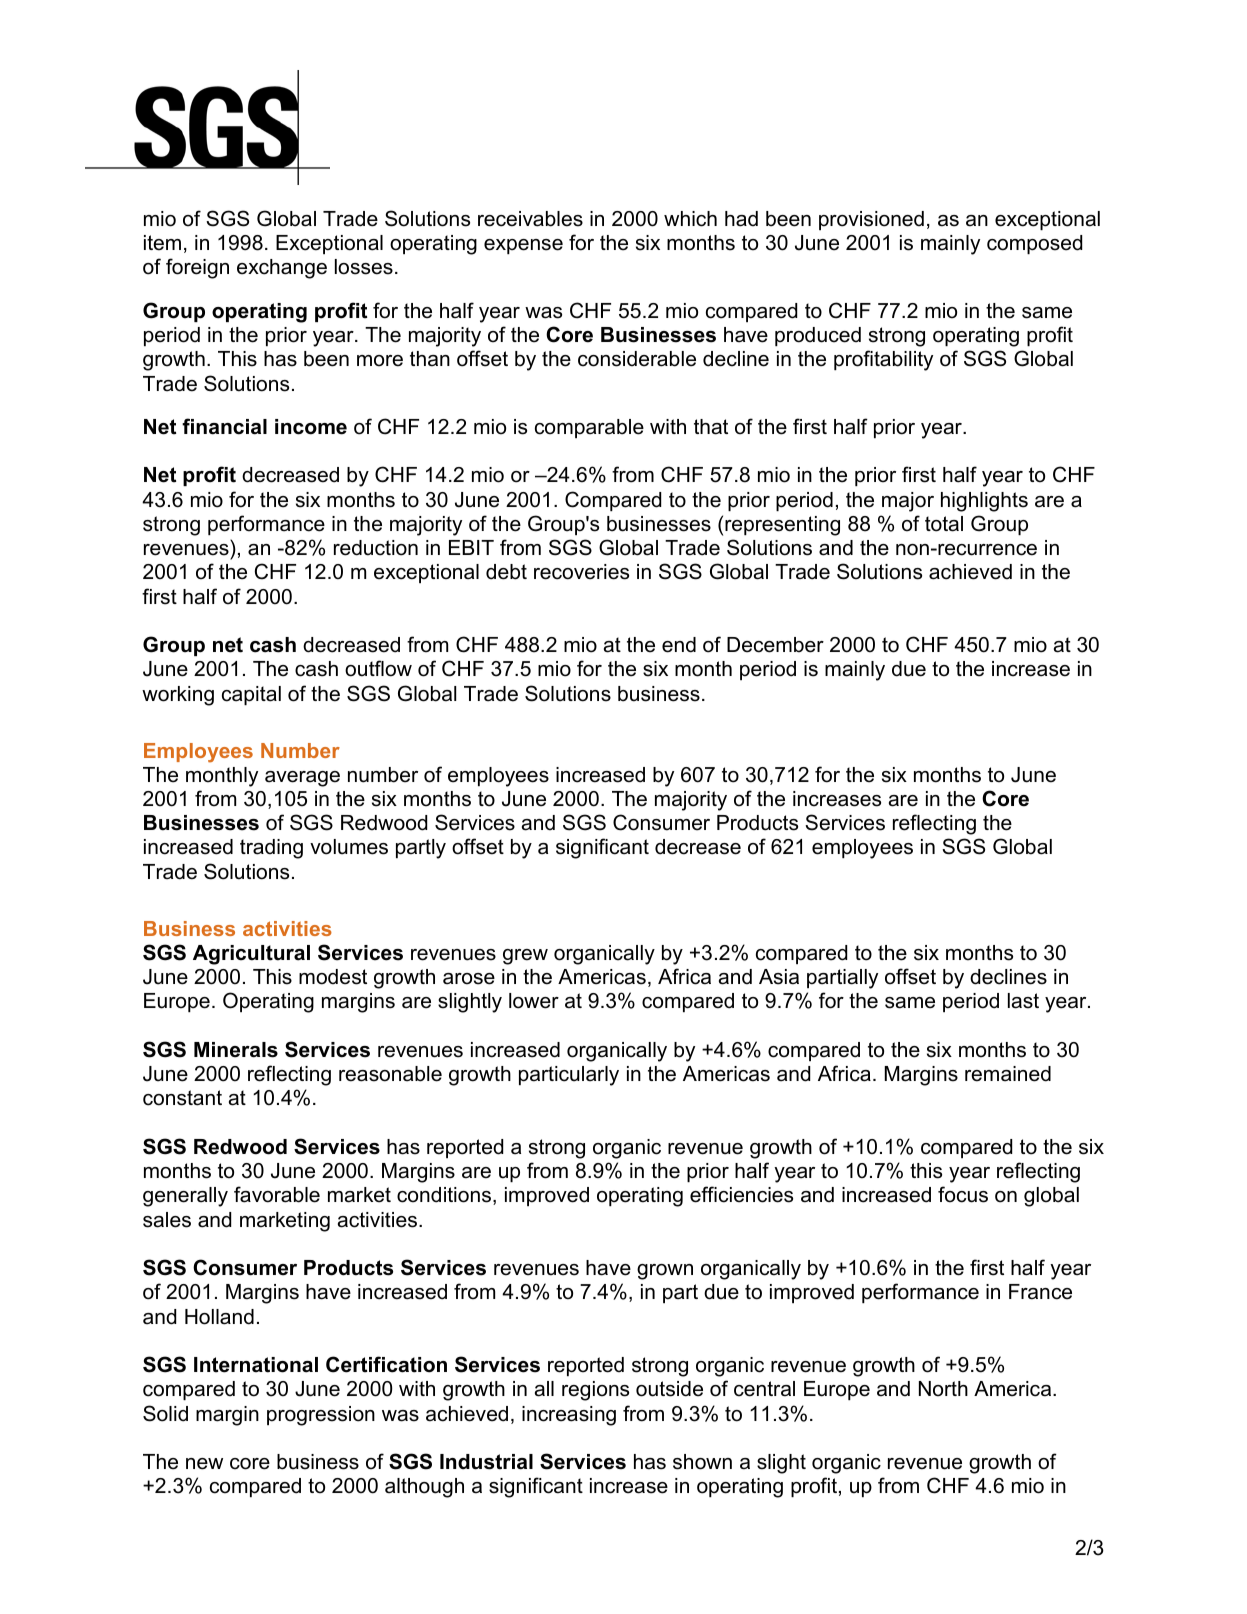 Image resolution: width=1247 pixels, height=1614 pixels. I want to click on trading, so click(271, 849).
